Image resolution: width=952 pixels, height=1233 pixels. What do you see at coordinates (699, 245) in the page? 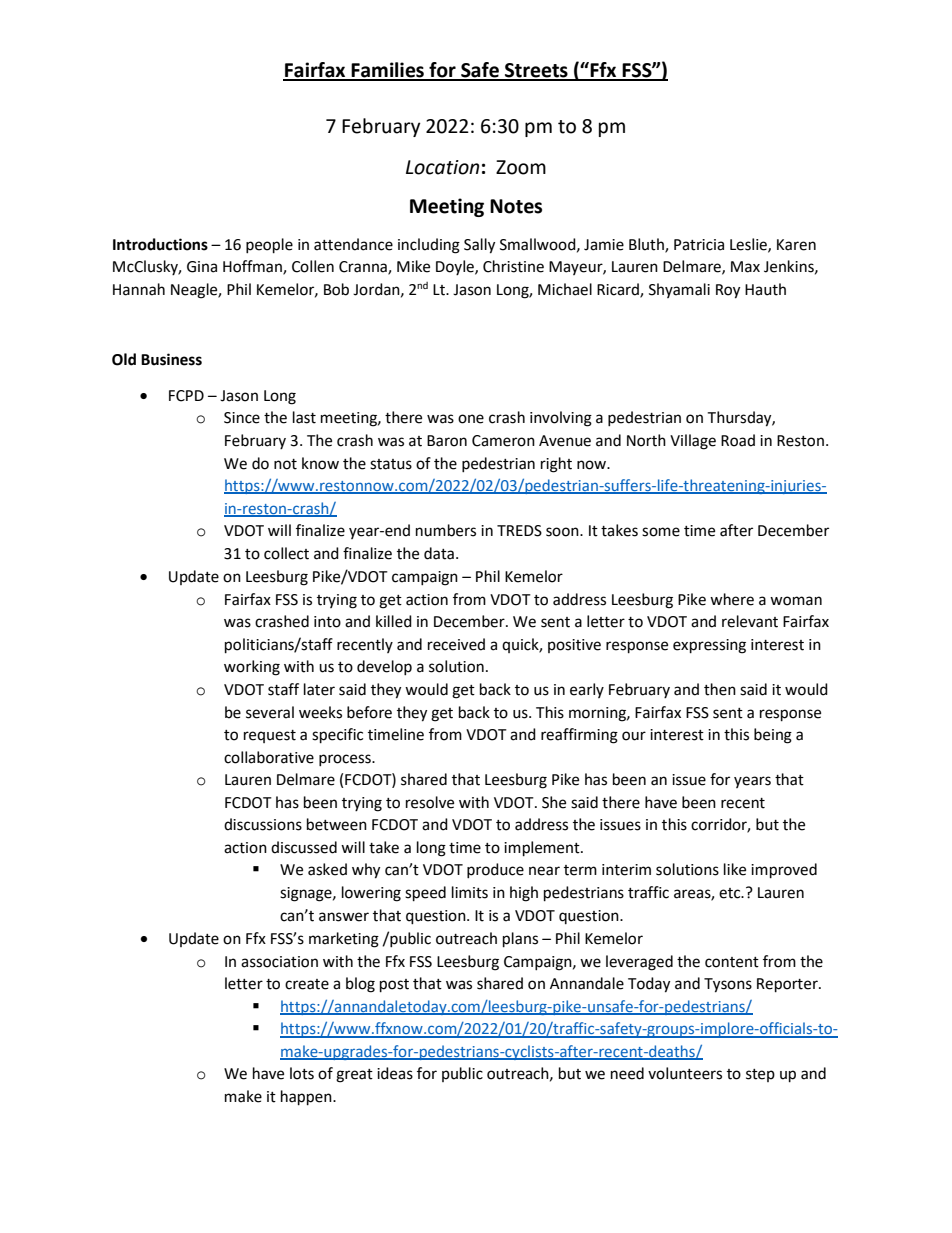
I see `Patricia` at bounding box center [699, 245].
